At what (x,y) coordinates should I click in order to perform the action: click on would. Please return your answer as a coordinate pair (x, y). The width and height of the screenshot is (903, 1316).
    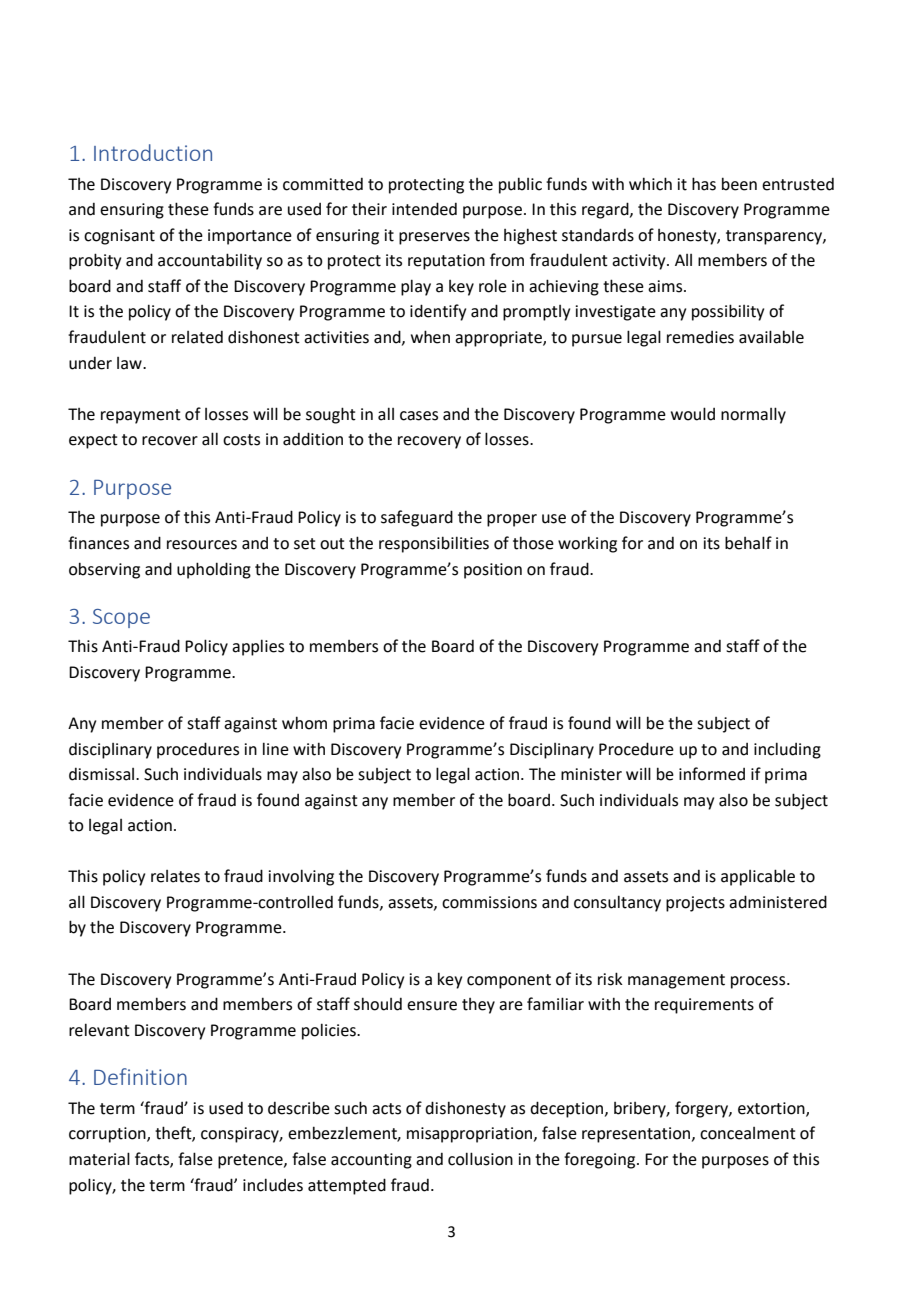
    Looking at the image, I should click on (693, 414).
